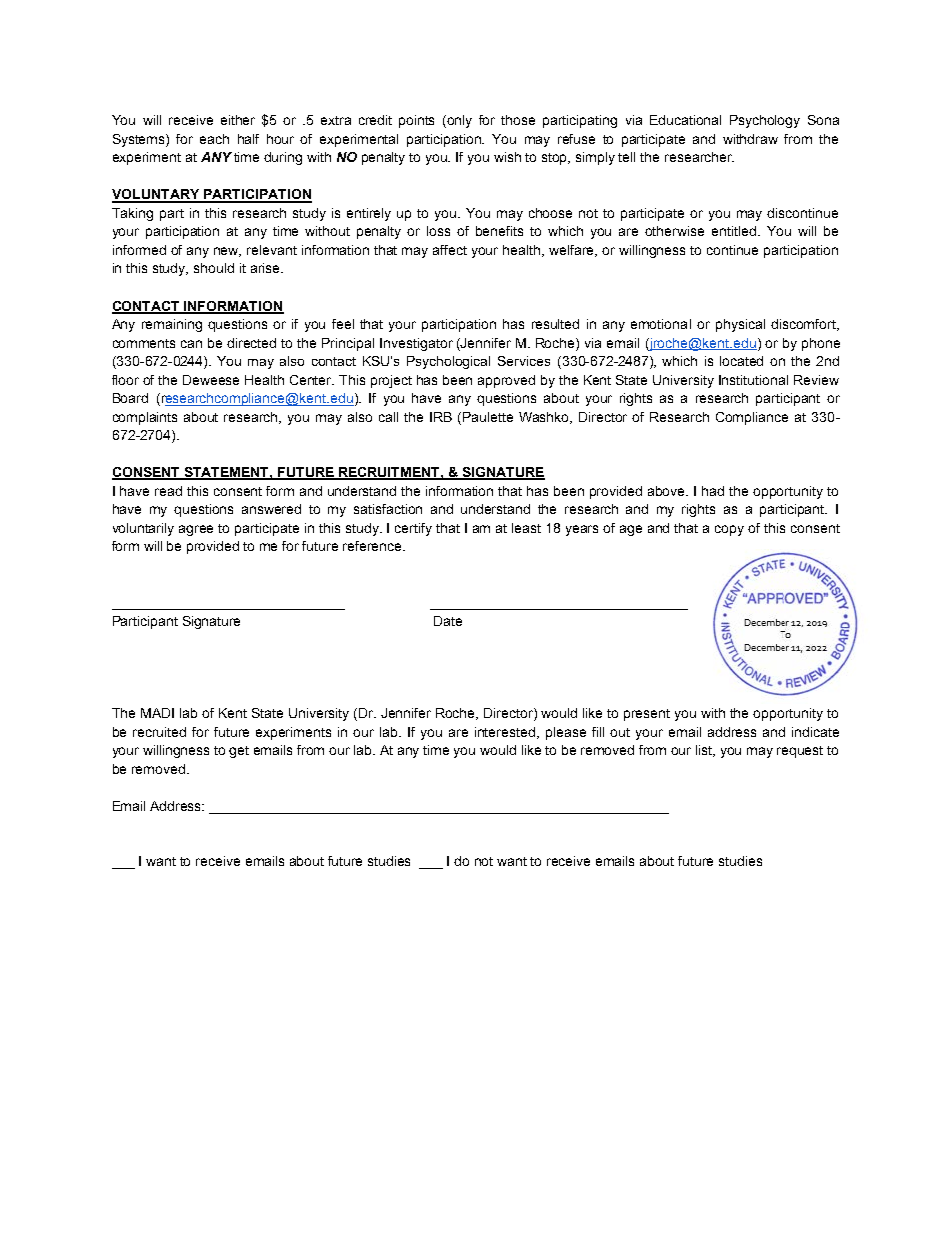 This page has height=1233, width=952. I want to click on each, so click(214, 139).
